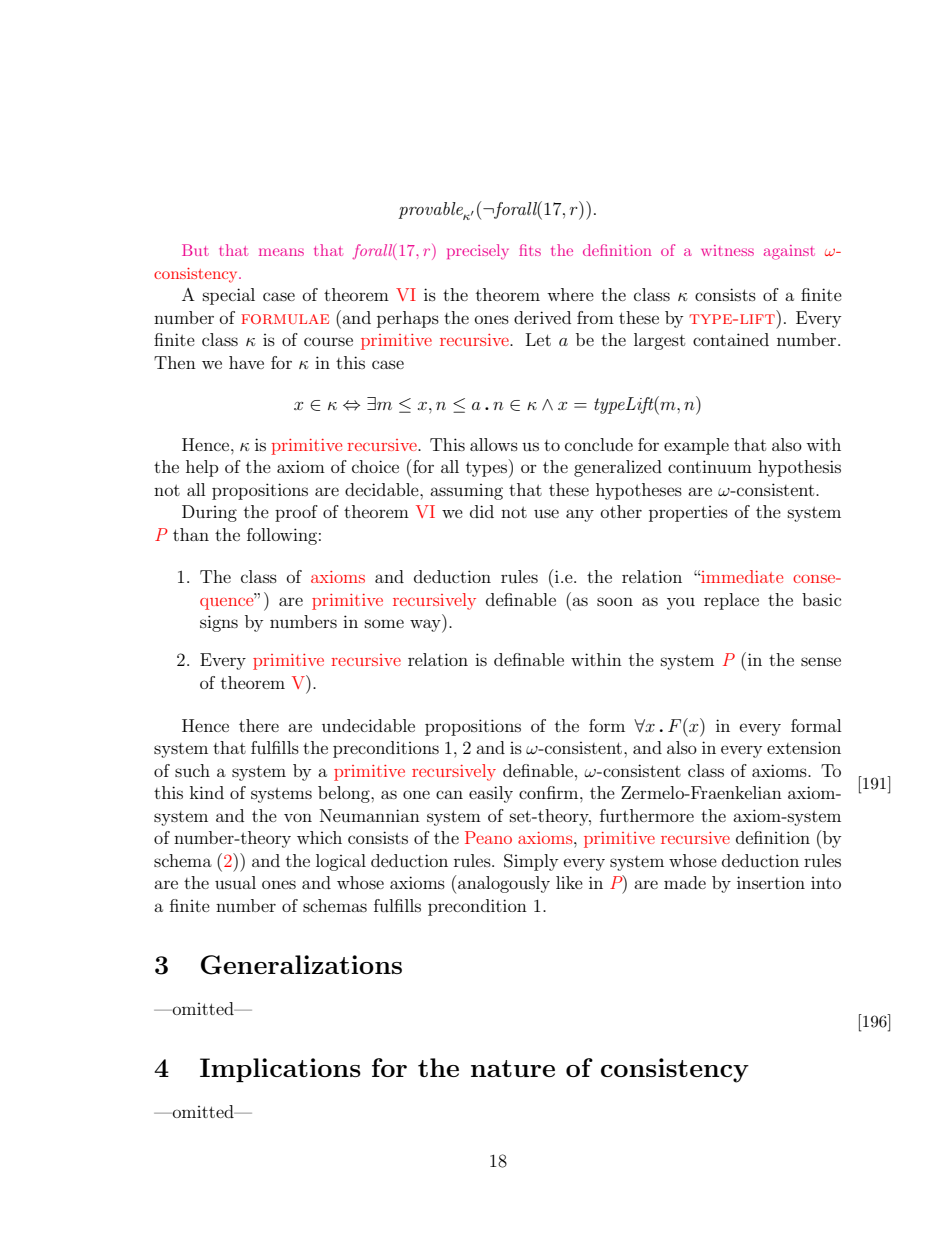 This image has height=1233, width=952. I want to click on signs, so click(219, 623).
